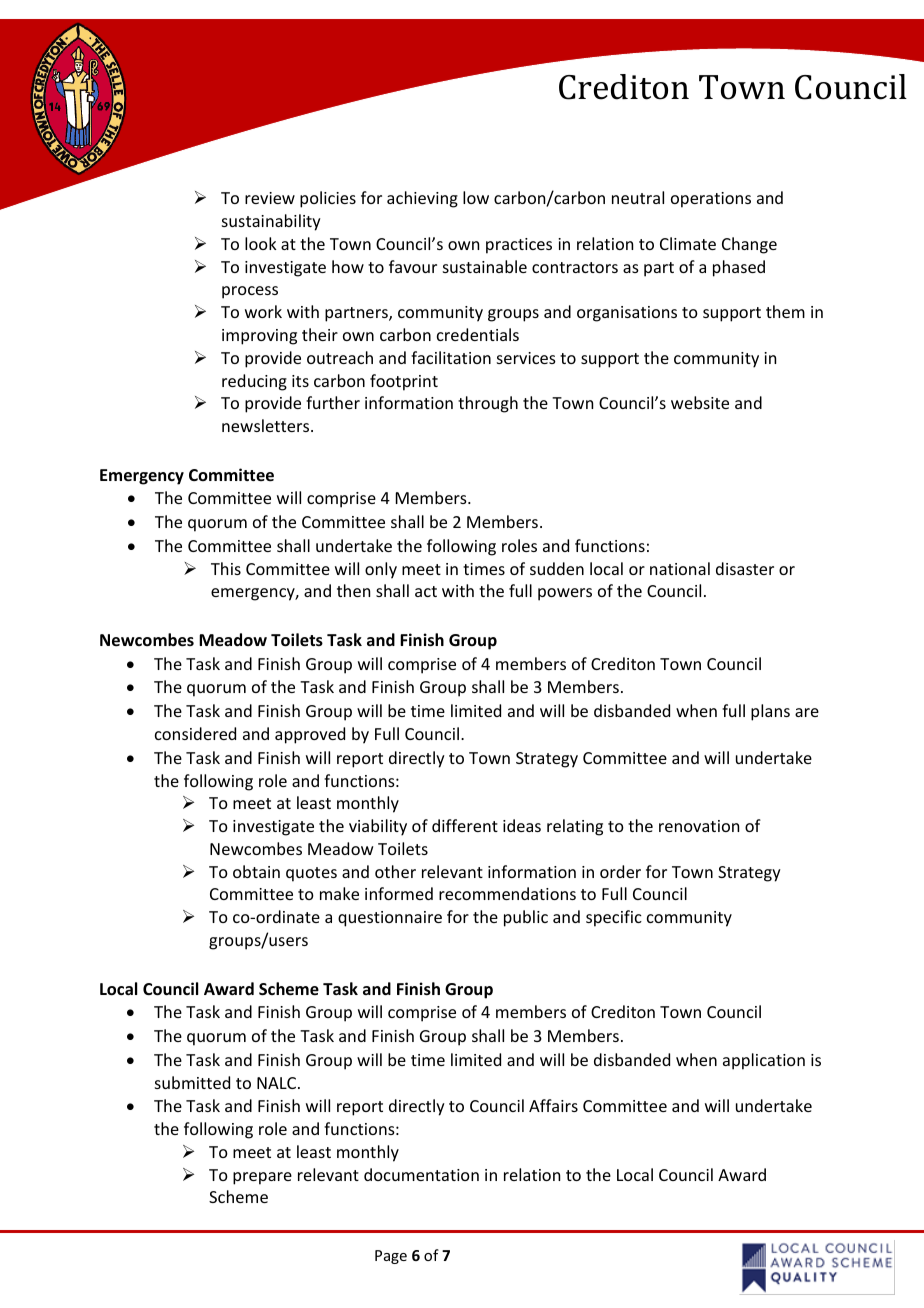  Describe the element at coordinates (770, 712) in the screenshot. I see `plans` at that location.
